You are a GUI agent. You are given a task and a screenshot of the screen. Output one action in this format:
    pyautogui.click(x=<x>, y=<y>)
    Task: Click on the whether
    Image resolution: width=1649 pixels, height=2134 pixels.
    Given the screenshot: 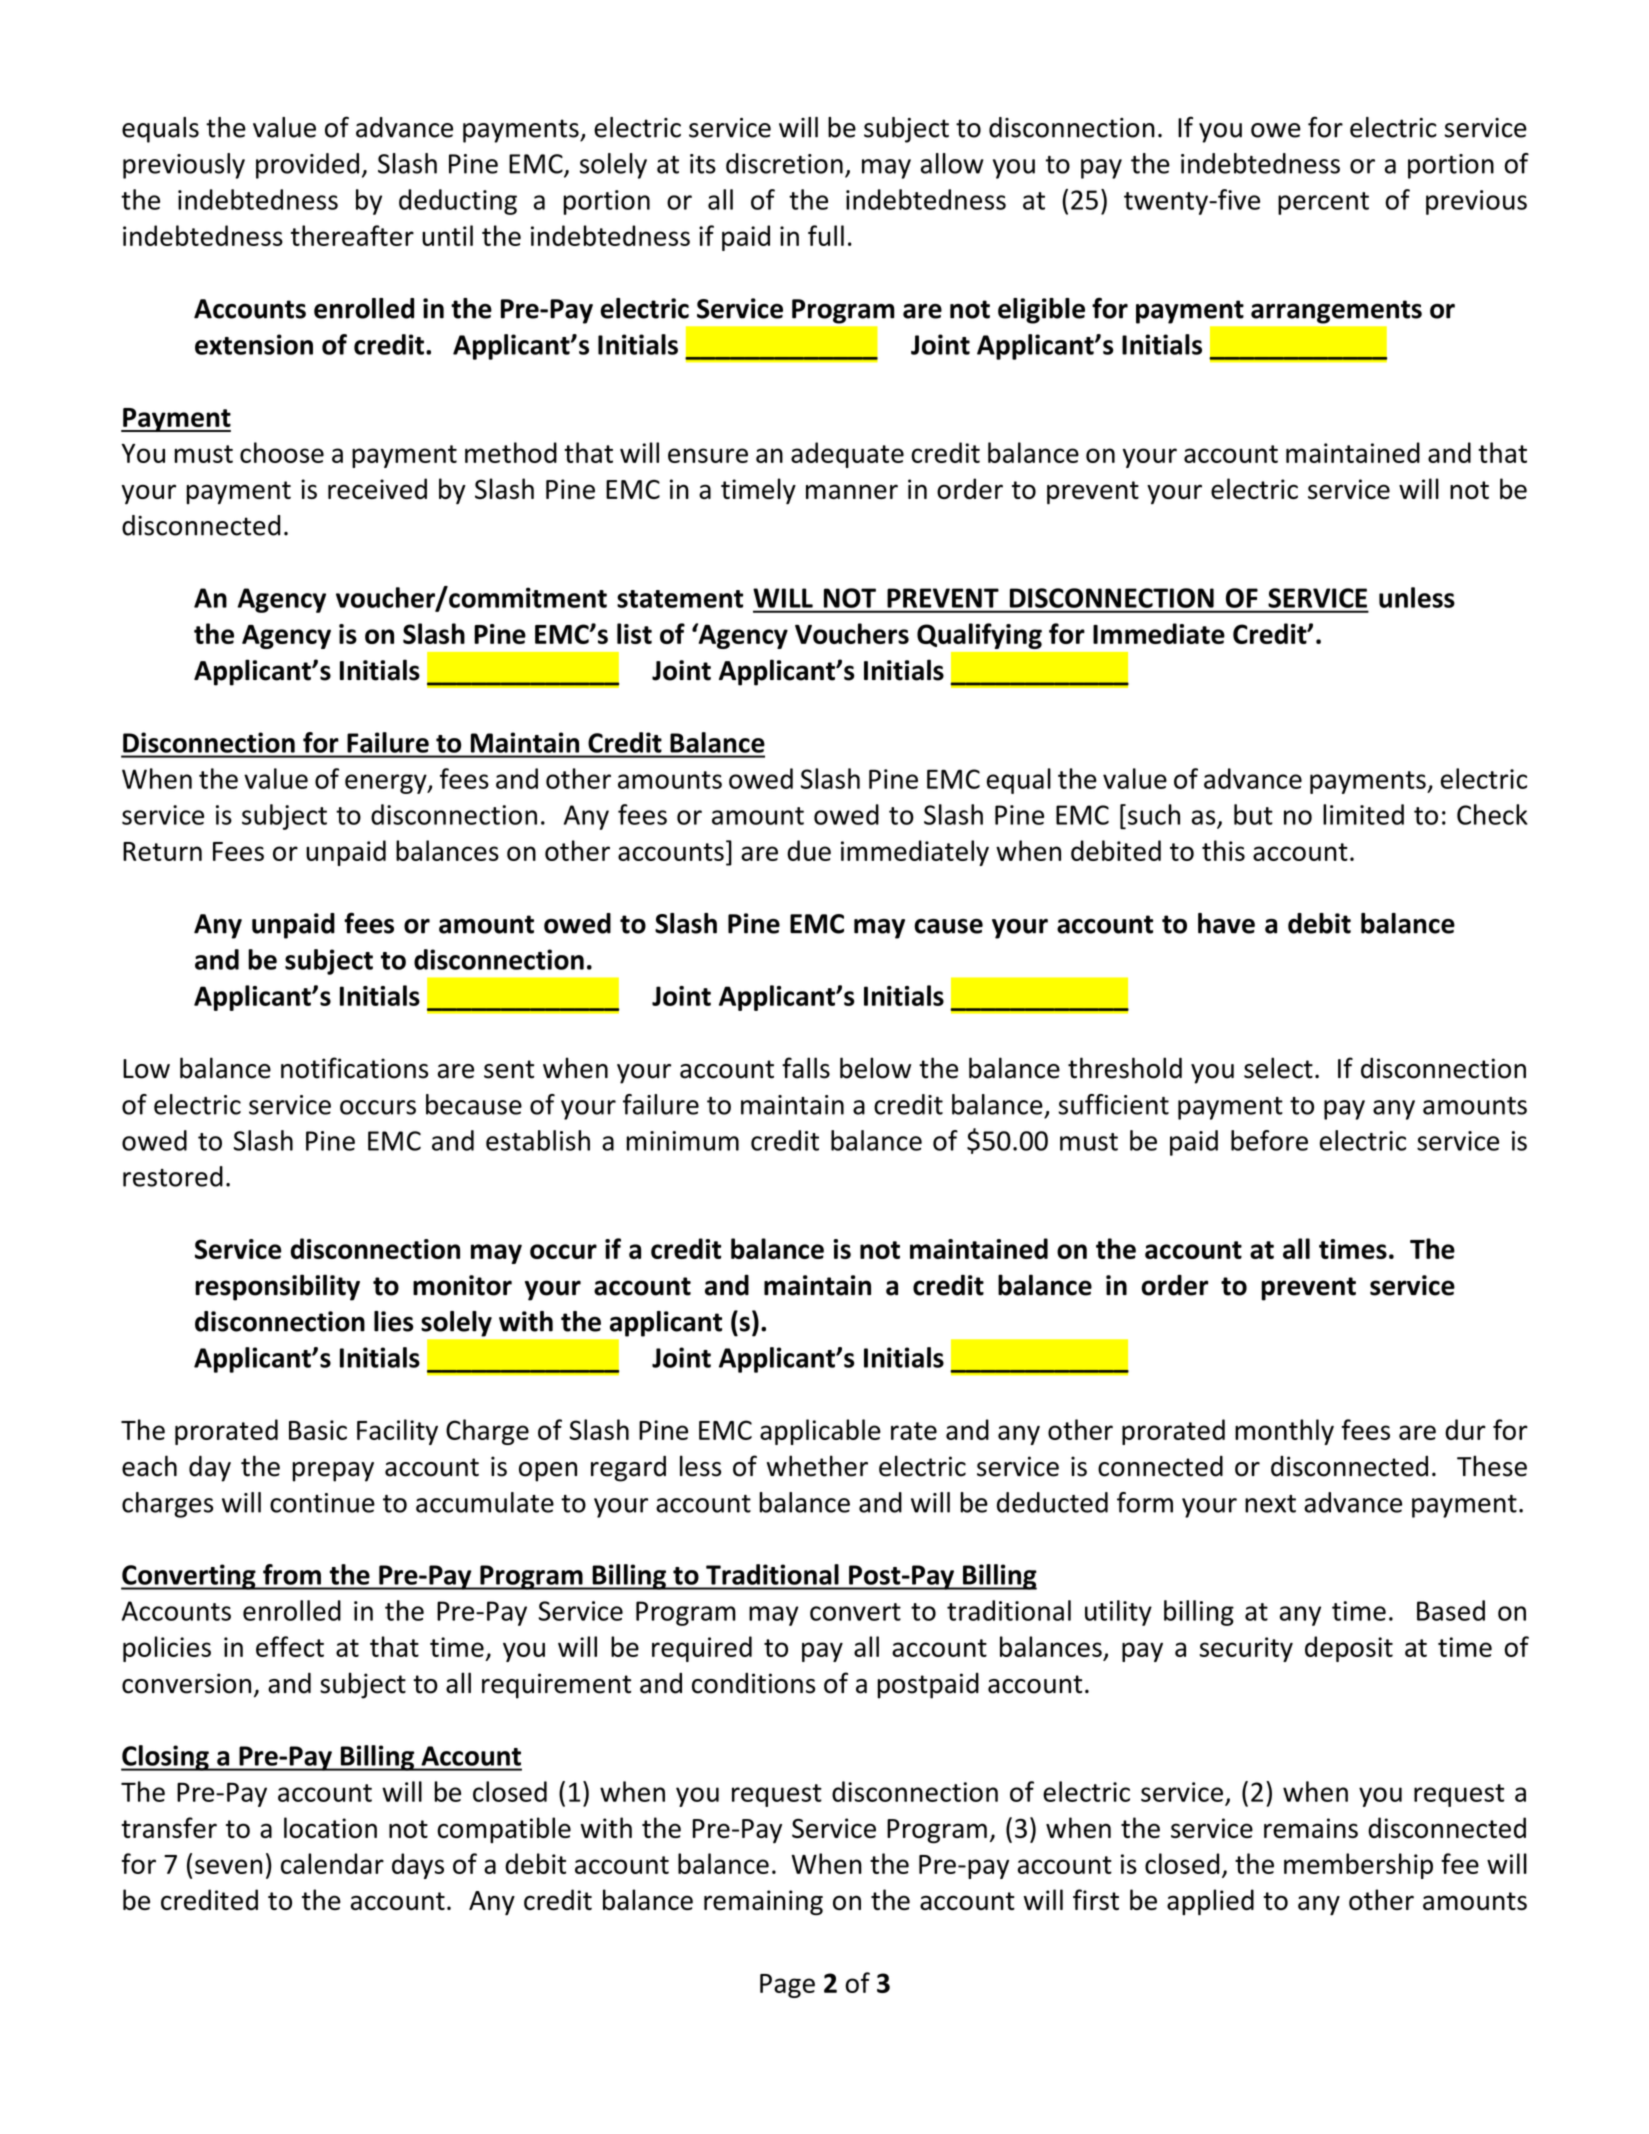 What is the action you would take?
    pyautogui.click(x=817, y=1466)
